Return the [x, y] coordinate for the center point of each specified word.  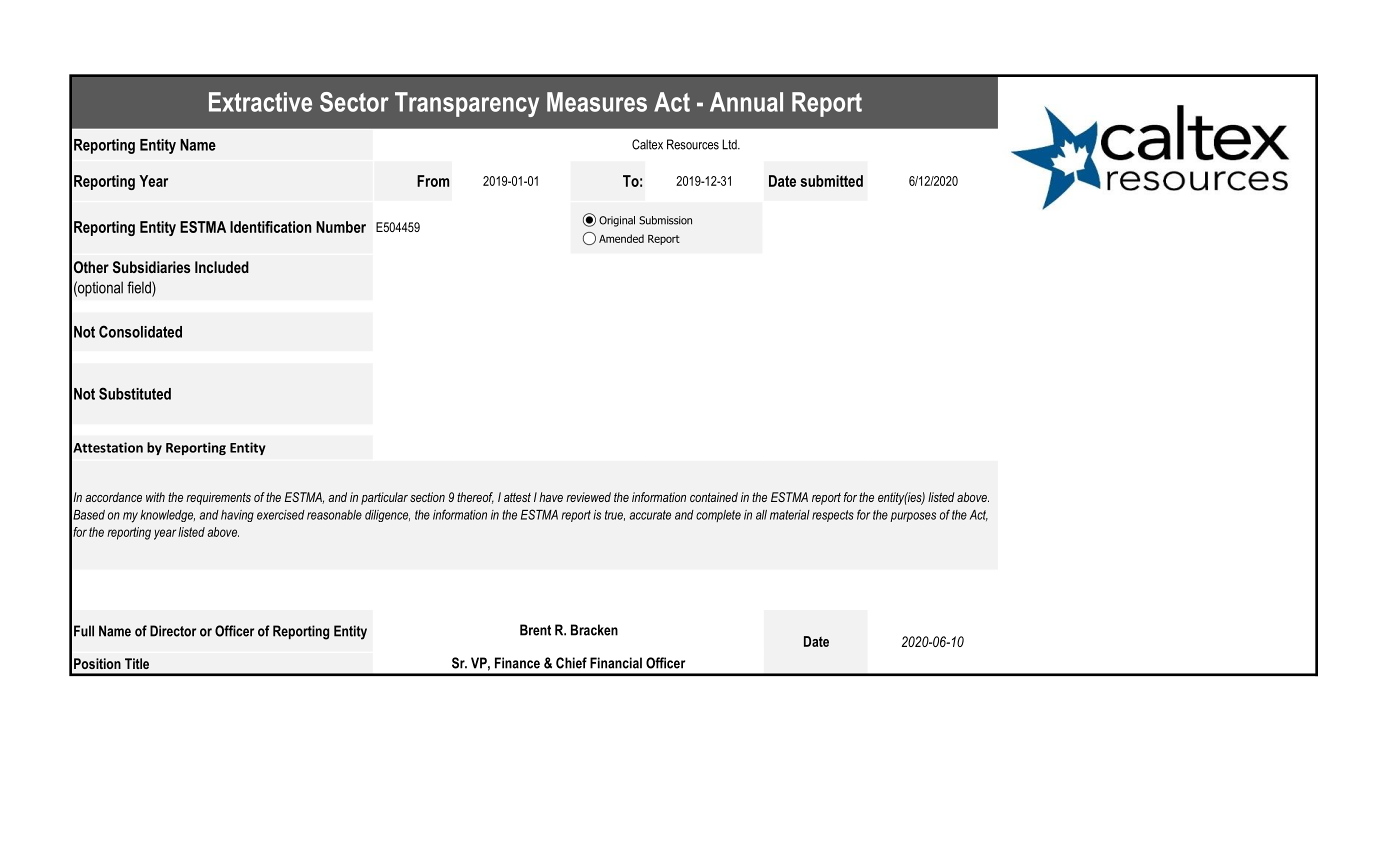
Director [173, 631]
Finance [517, 663]
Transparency [467, 104]
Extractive [260, 102]
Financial [616, 663]
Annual [746, 102]
